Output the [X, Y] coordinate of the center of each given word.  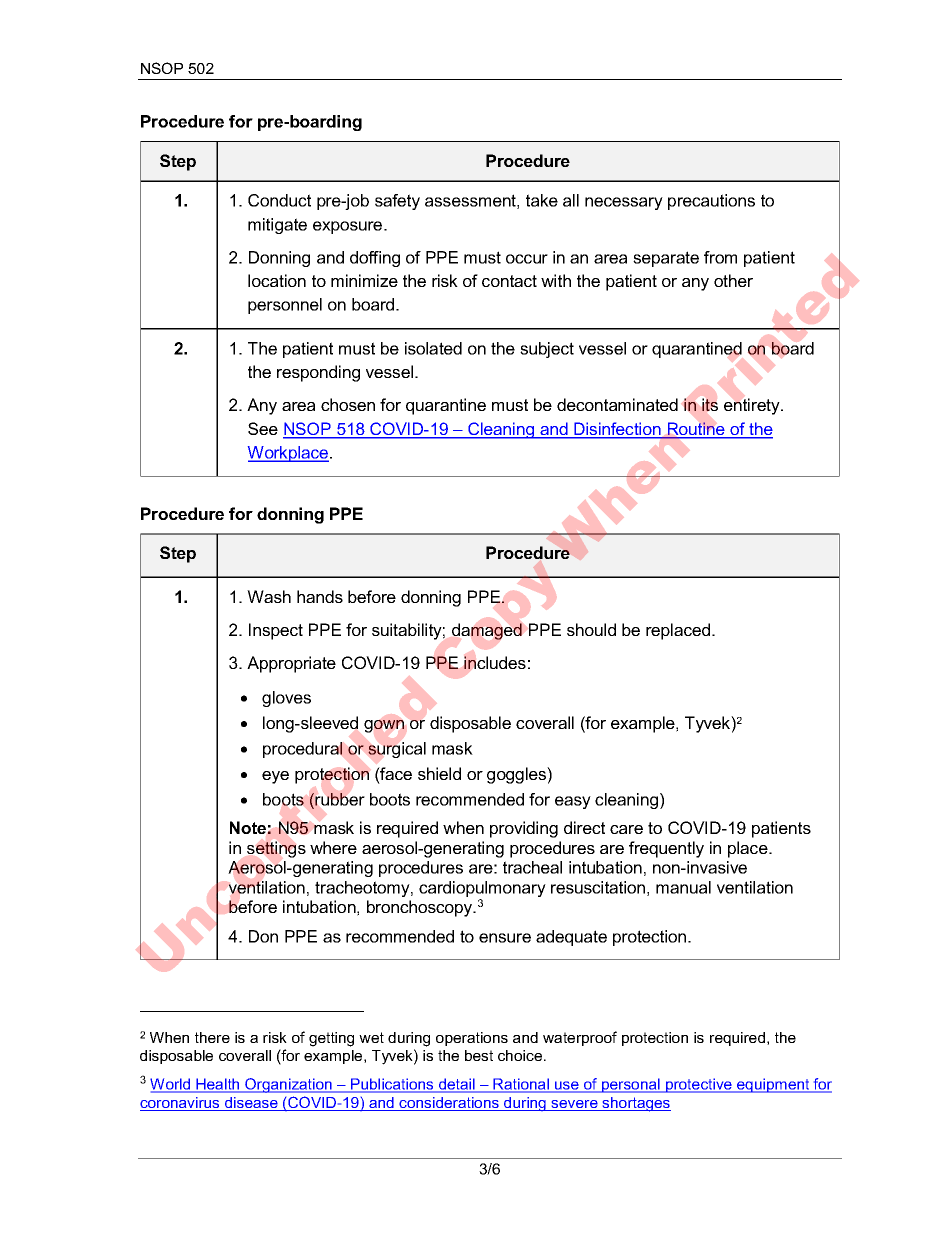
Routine [696, 430]
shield [439, 773]
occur [527, 259]
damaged [487, 631]
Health [218, 1085]
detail [457, 1085]
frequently [666, 849]
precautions [711, 202]
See [263, 428]
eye [275, 777]
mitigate [277, 226]
